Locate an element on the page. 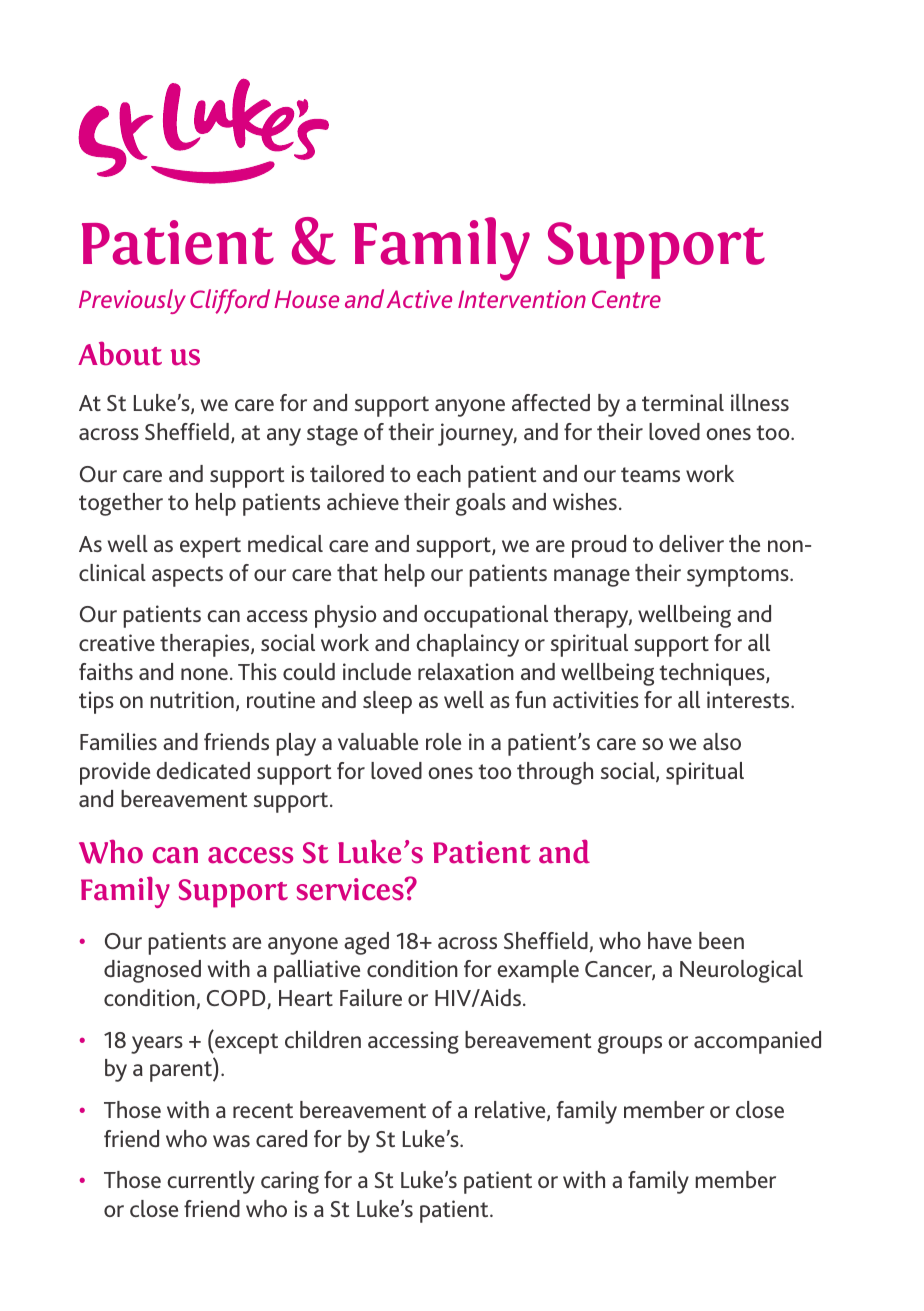 Image resolution: width=924 pixels, height=1311 pixels. currently is located at coordinates (211, 1182).
